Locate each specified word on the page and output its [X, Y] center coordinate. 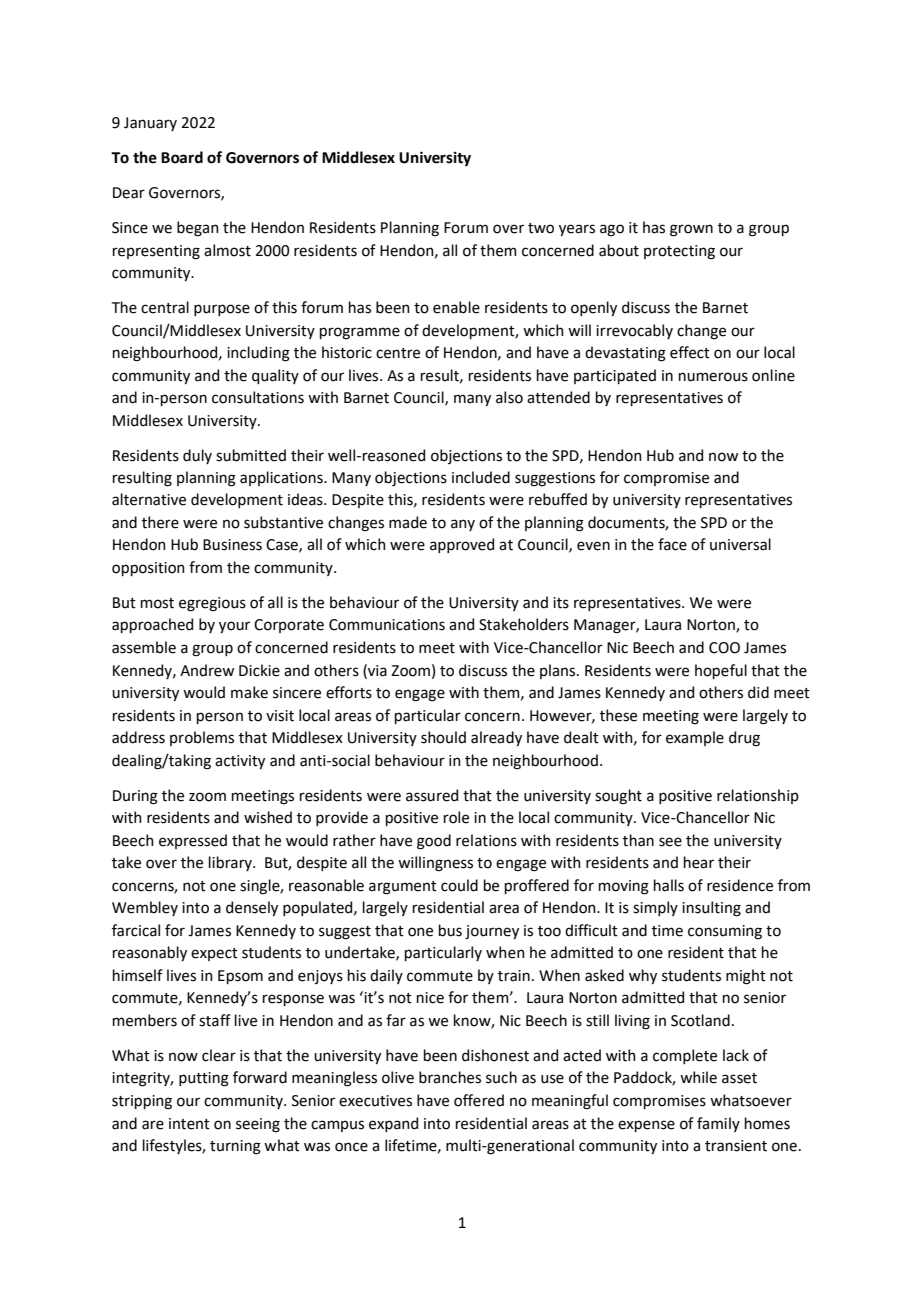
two [541, 228]
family [718, 1124]
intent [189, 1124]
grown [691, 230]
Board [182, 157]
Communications [387, 625]
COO [724, 648]
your [234, 627]
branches [450, 1077]
